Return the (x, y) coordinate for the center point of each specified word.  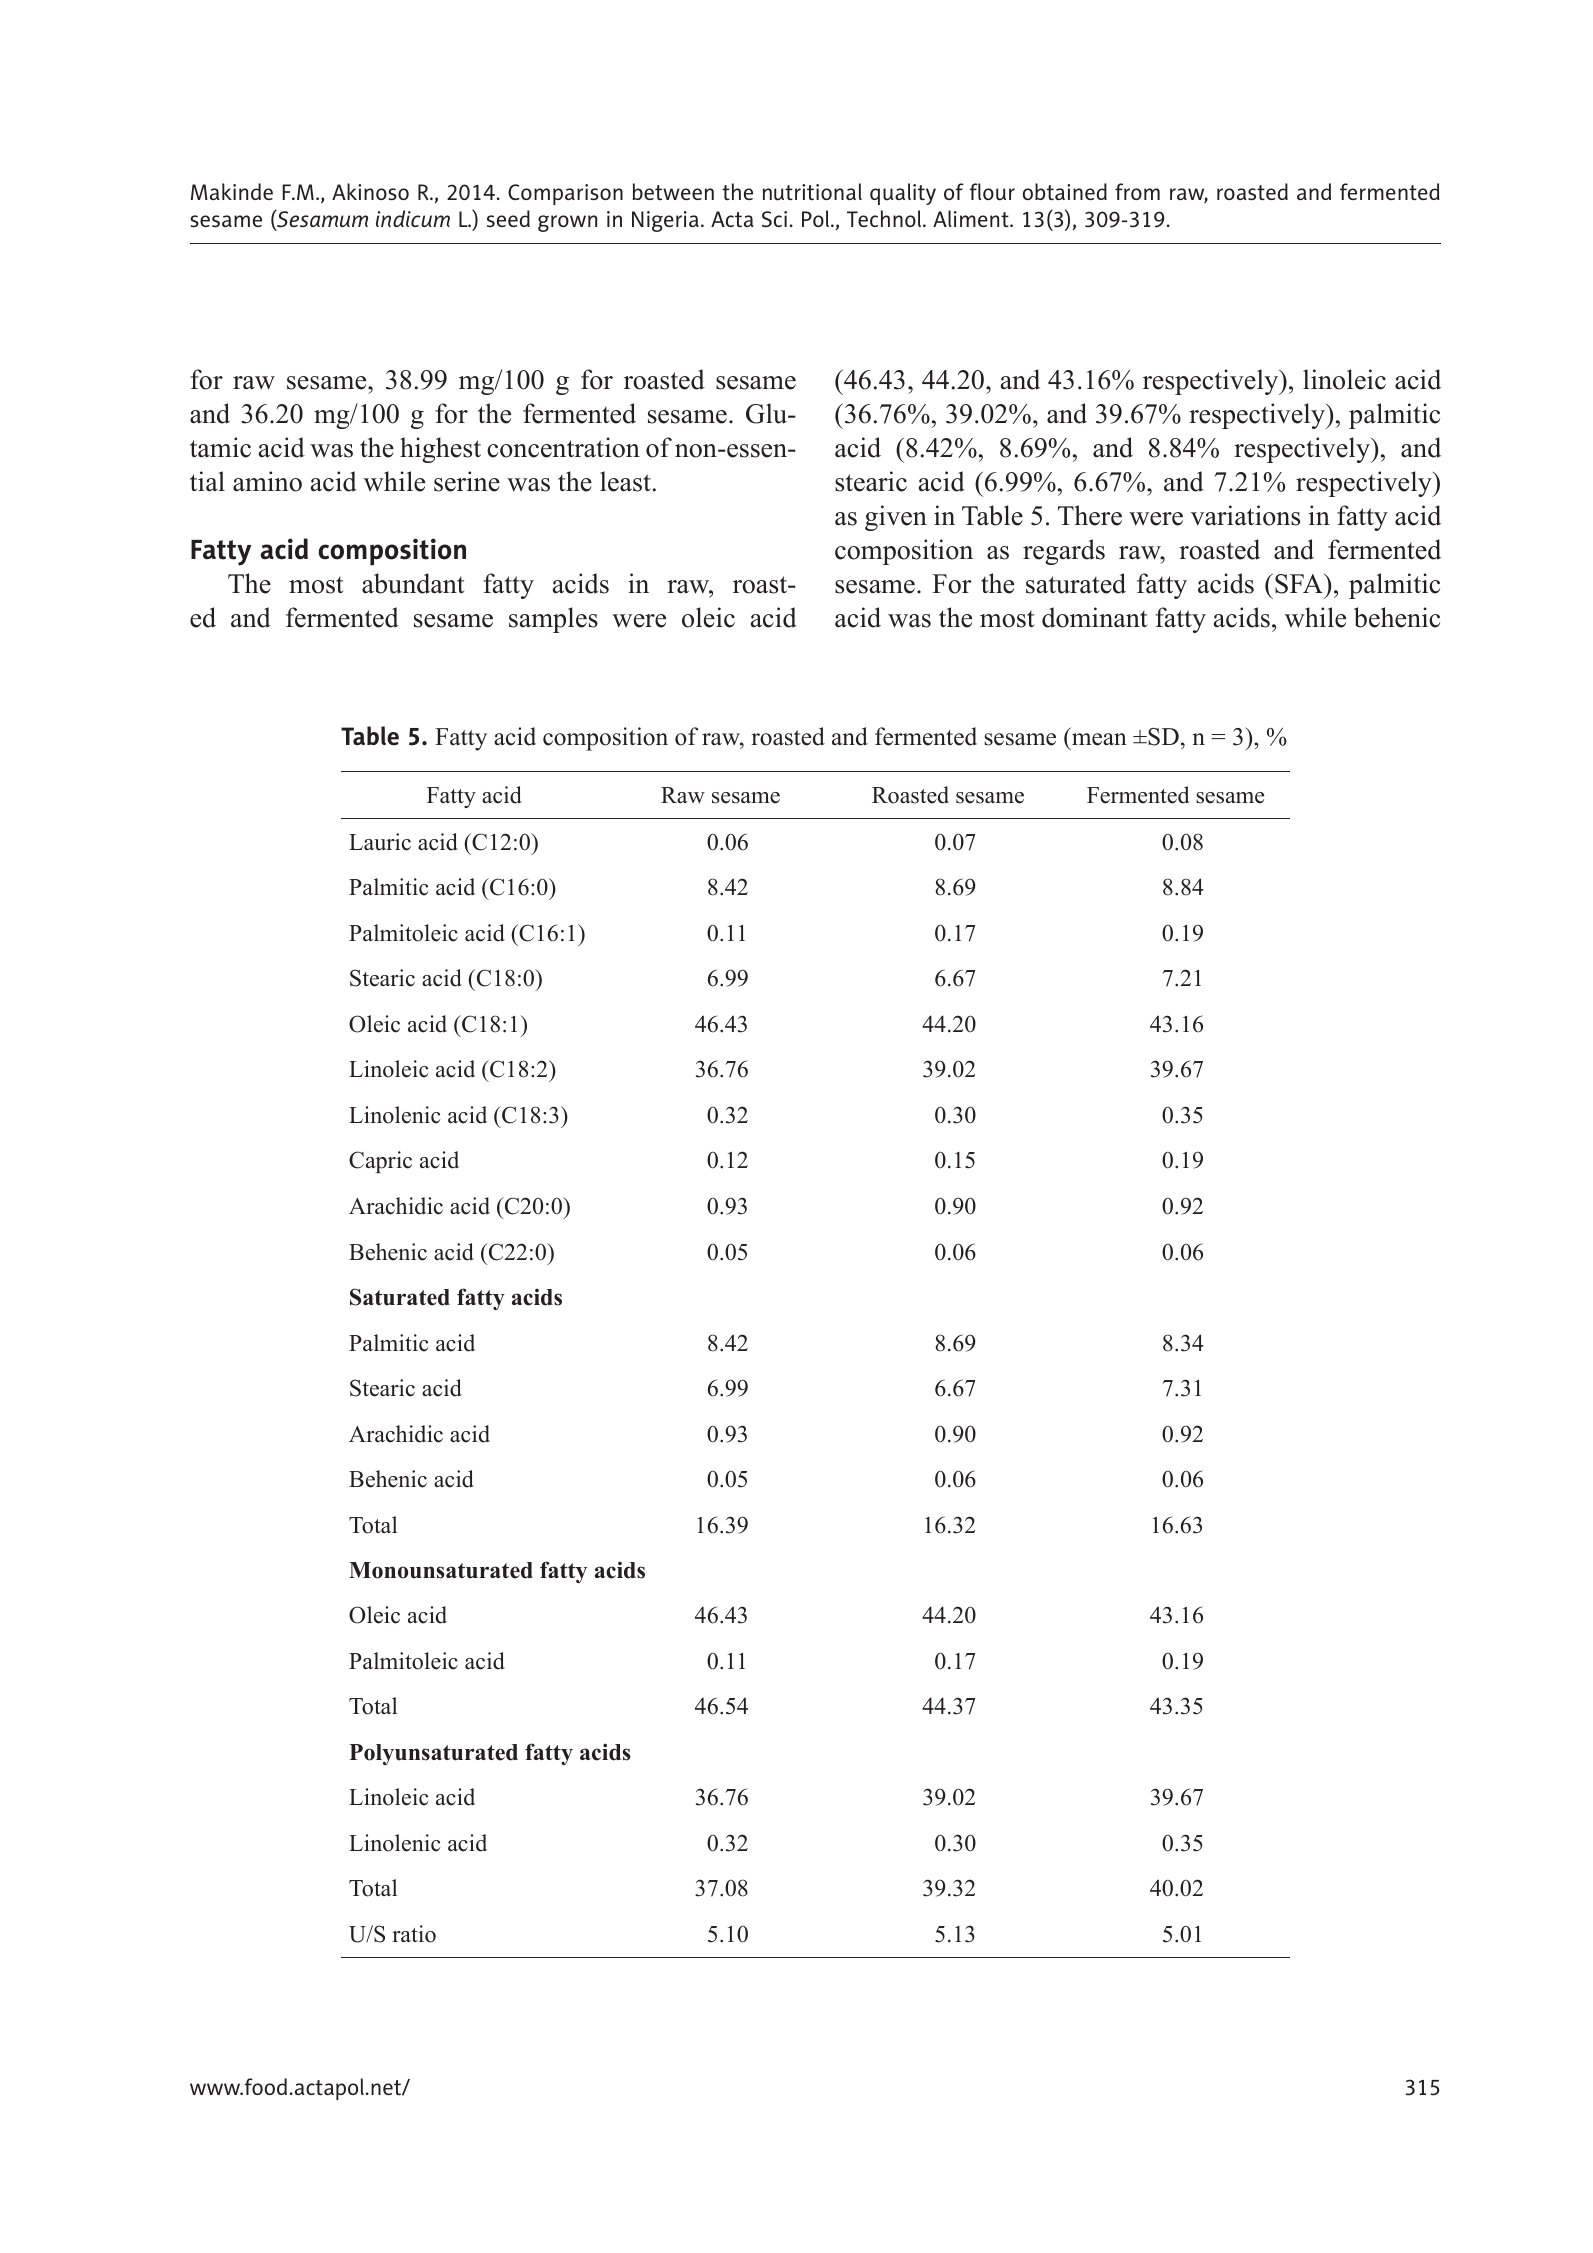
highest (440, 450)
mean (1099, 739)
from (1137, 191)
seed (508, 218)
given (896, 518)
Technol (885, 218)
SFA (1300, 584)
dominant (1095, 617)
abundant (413, 583)
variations (1245, 515)
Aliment (972, 219)
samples (553, 620)
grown (567, 223)
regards (1064, 552)
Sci (774, 219)
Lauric (380, 842)
